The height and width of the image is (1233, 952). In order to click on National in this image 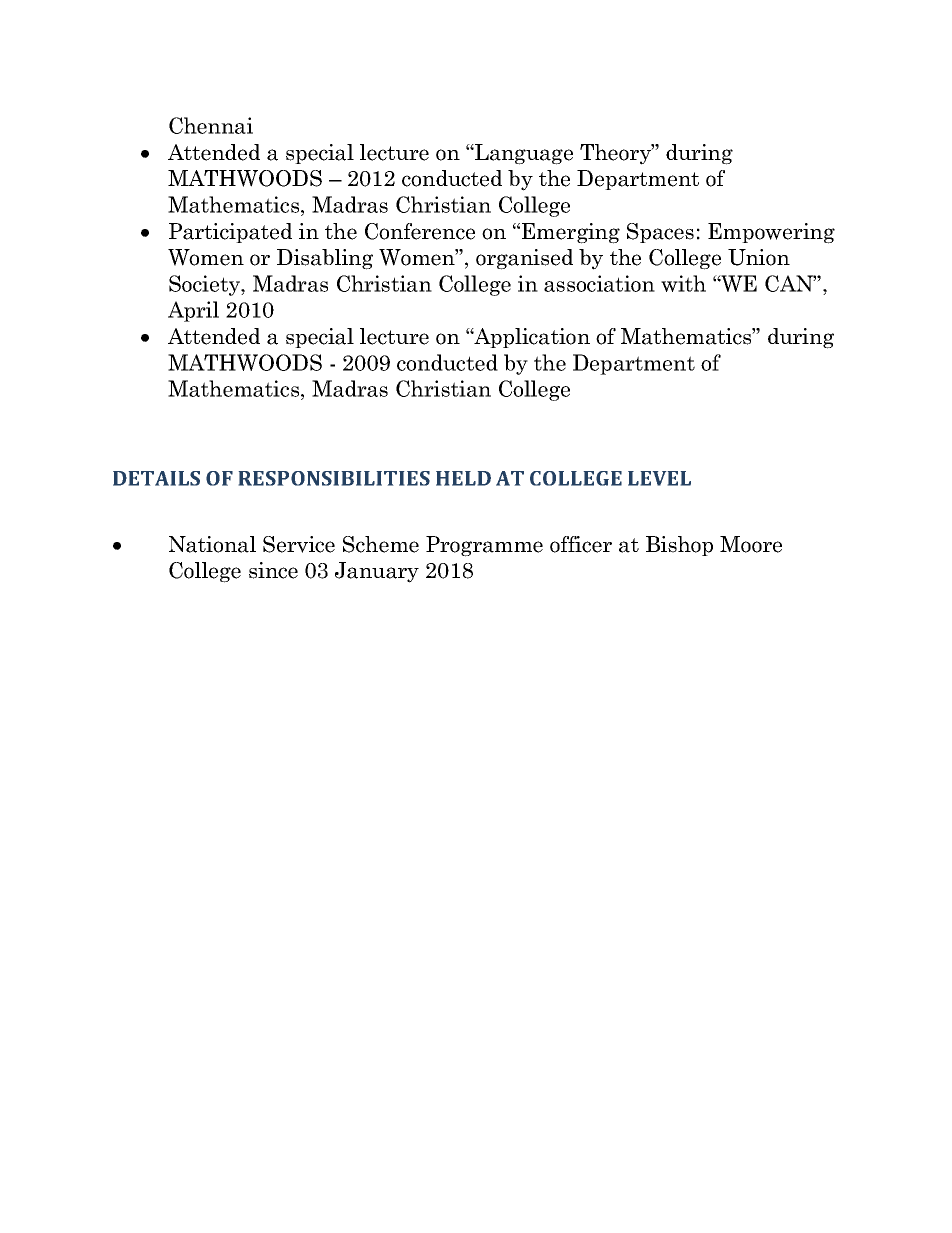, I will do `click(212, 544)`.
